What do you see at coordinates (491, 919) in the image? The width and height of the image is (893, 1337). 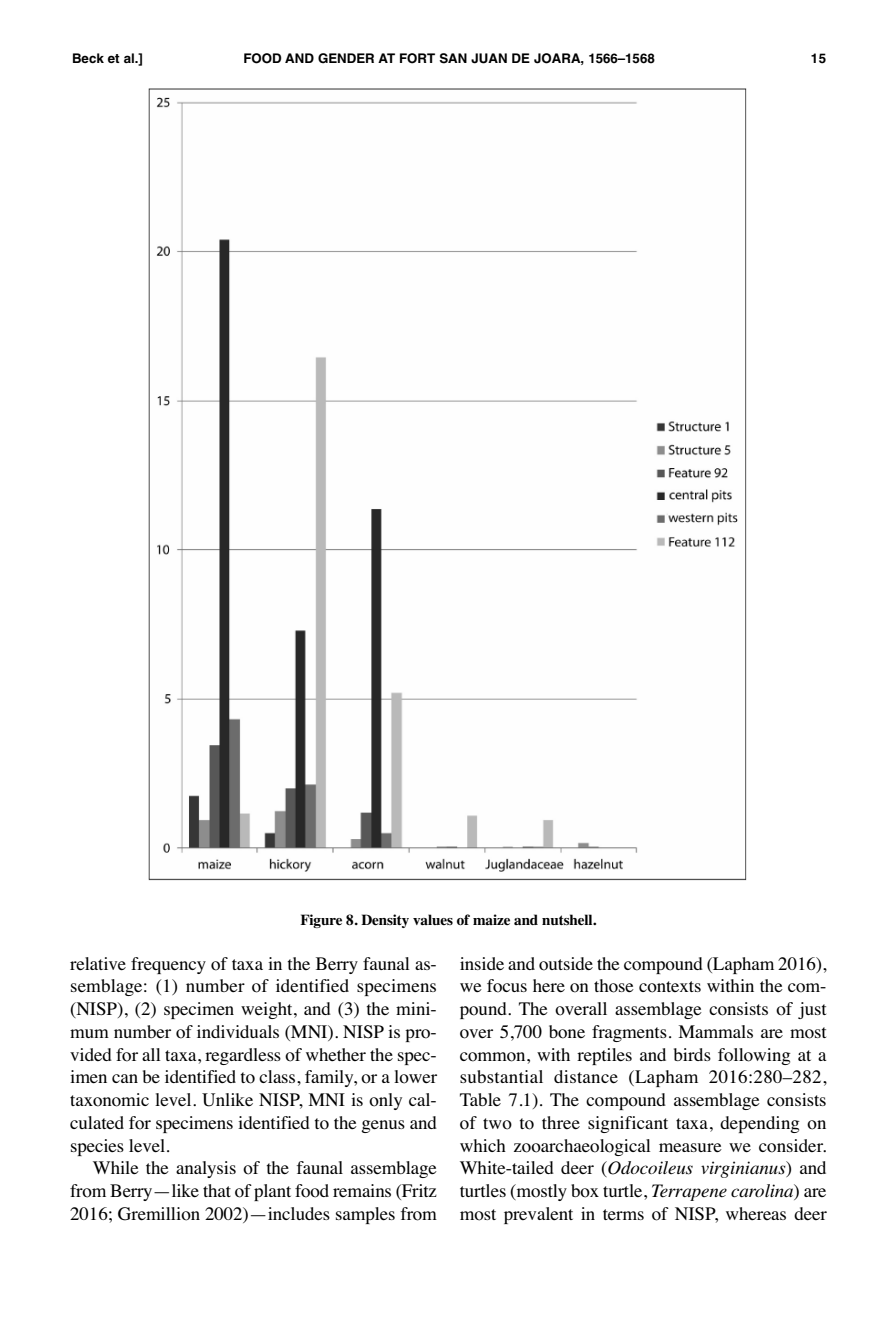 I see `maize` at bounding box center [491, 919].
